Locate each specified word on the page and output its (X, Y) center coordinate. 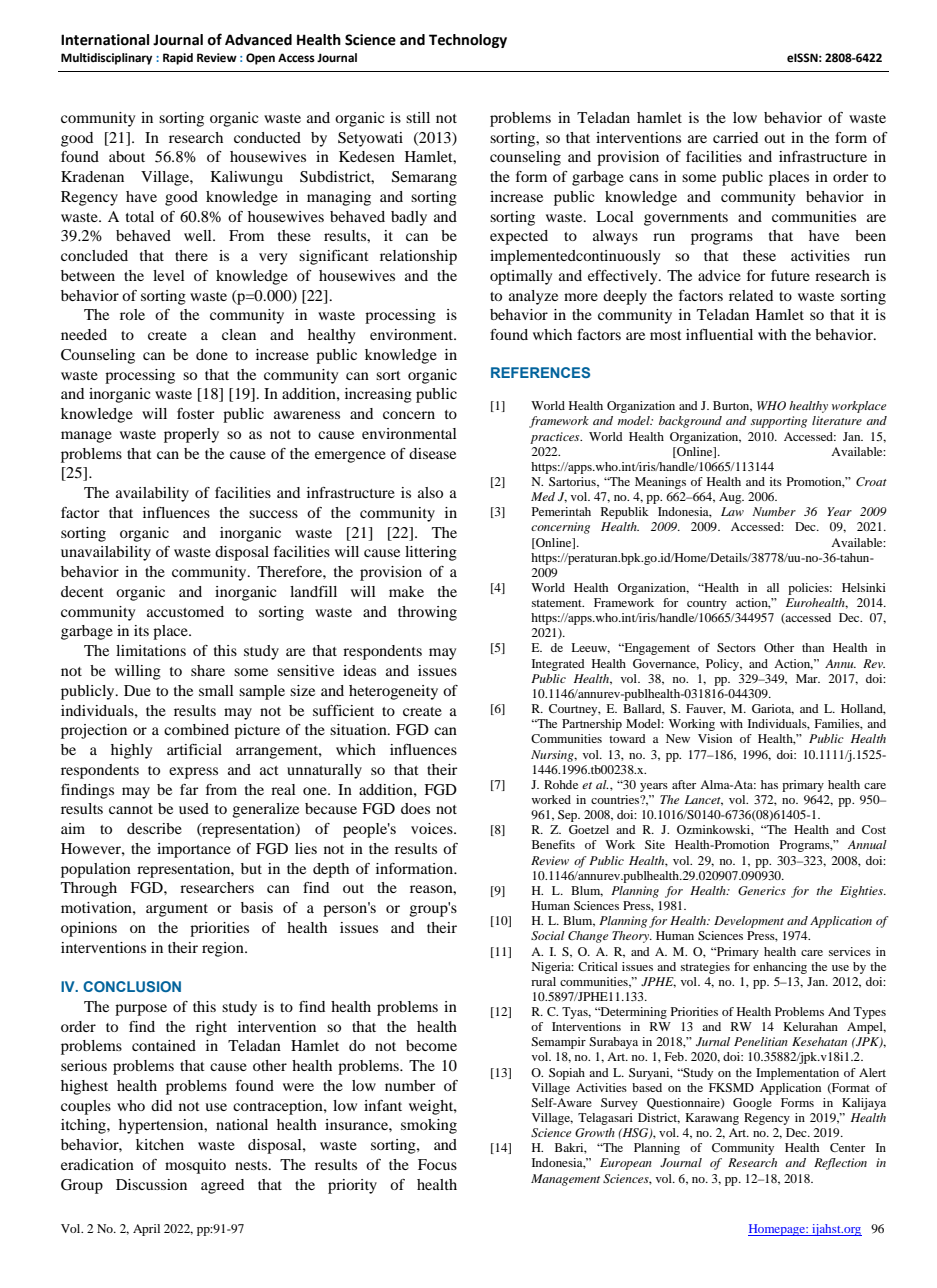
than (813, 647)
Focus (437, 1164)
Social (548, 936)
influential (719, 334)
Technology (468, 41)
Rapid (178, 59)
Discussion (151, 1184)
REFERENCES (540, 372)
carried (735, 137)
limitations (151, 650)
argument (177, 910)
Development (749, 922)
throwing (427, 613)
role (132, 314)
